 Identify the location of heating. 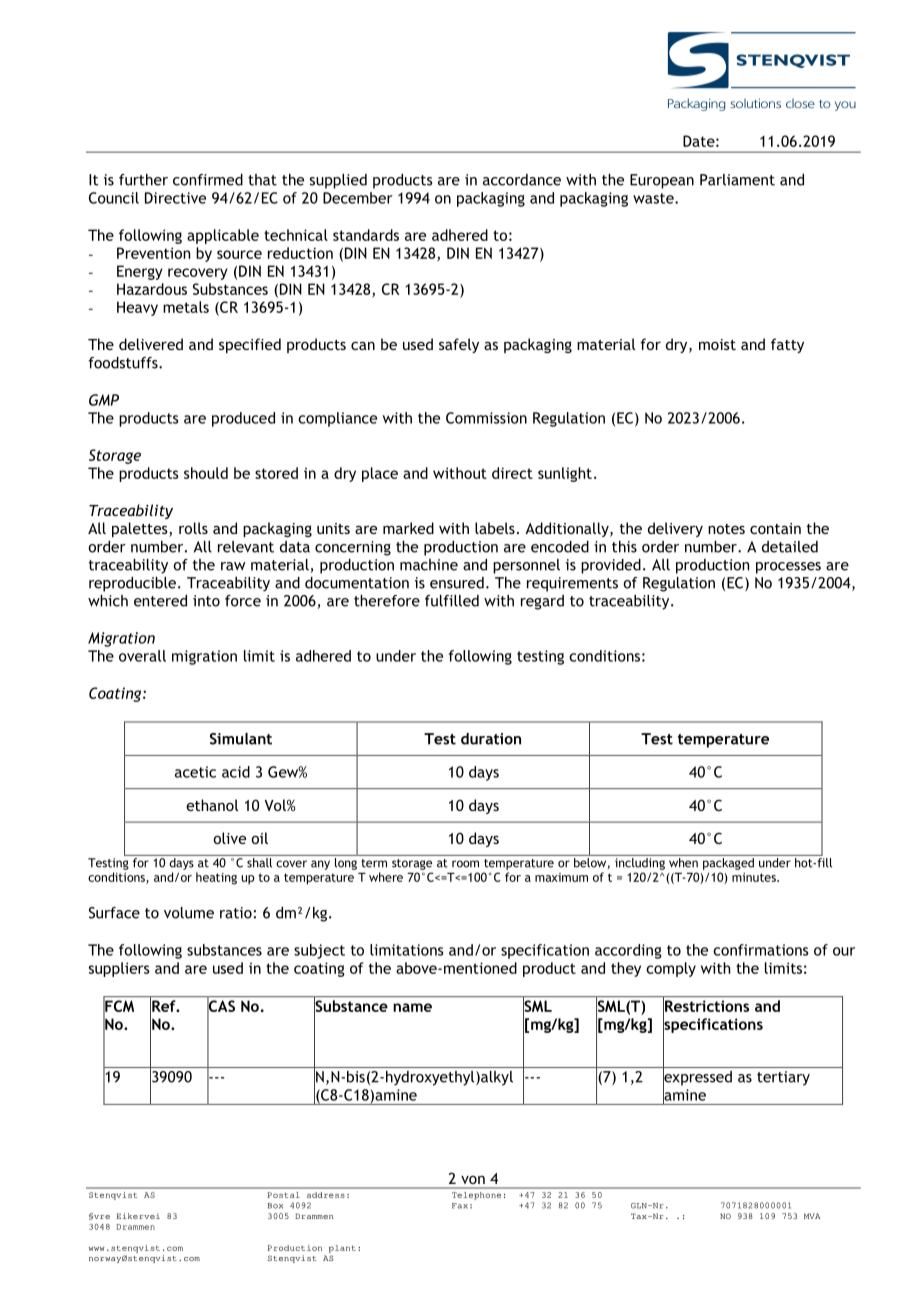
(216, 878).
